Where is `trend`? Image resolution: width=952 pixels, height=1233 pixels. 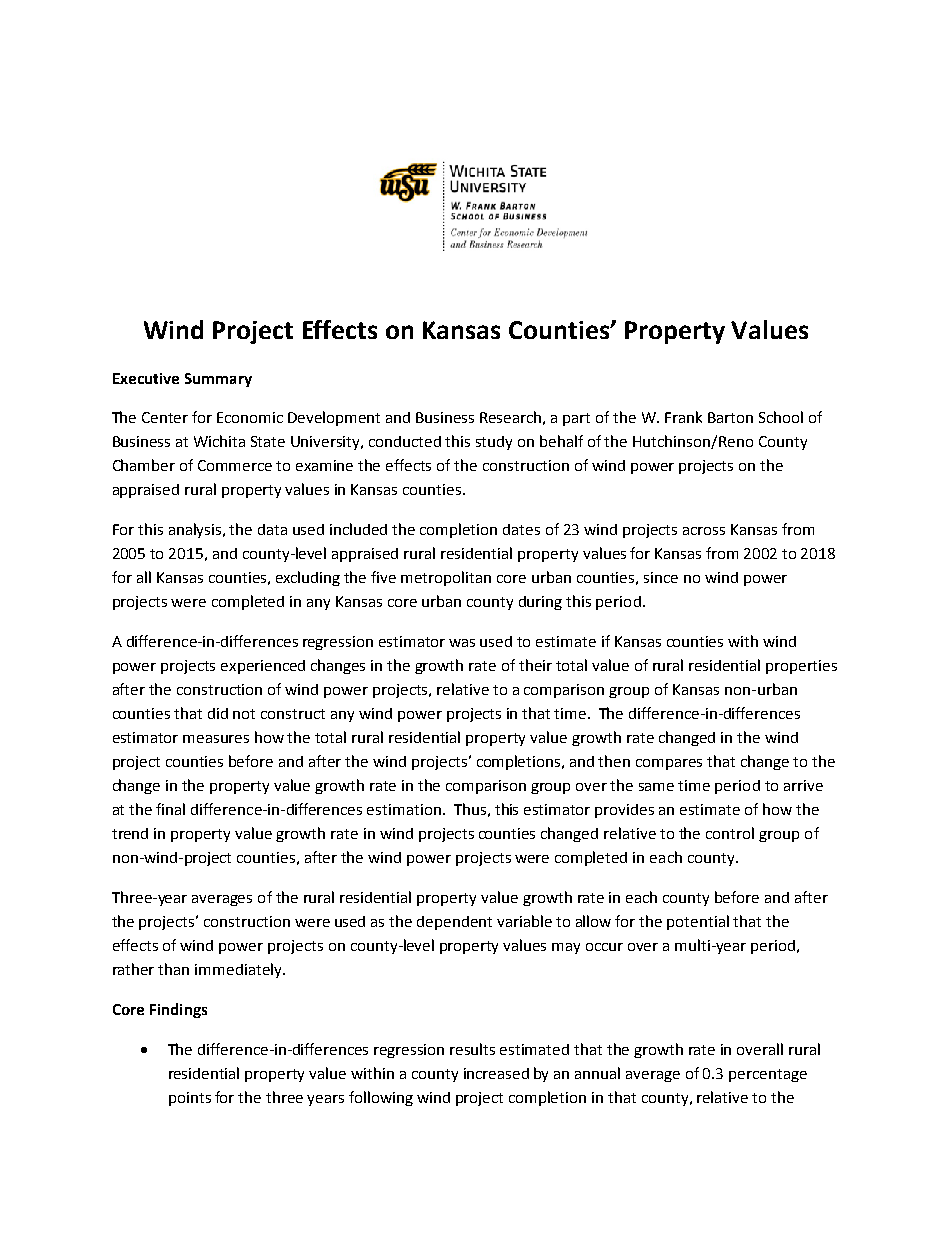
trend is located at coordinates (130, 833).
